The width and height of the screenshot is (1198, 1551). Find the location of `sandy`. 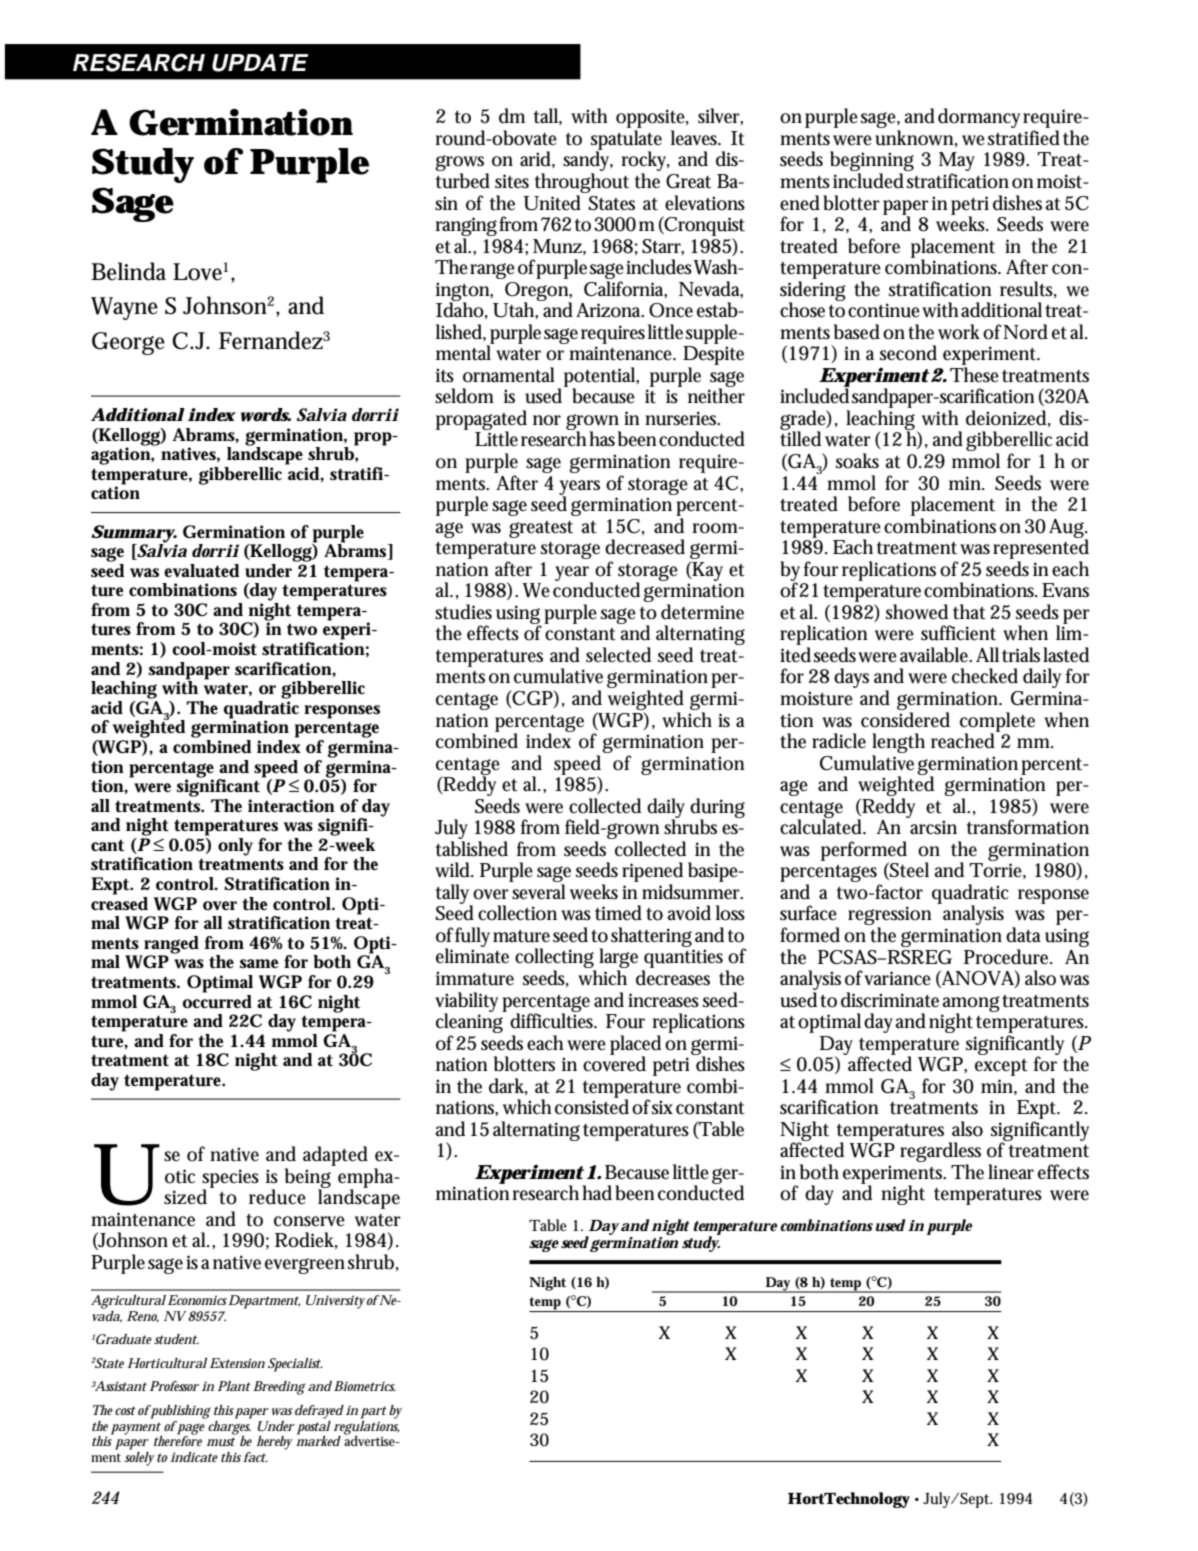

sandy is located at coordinates (588, 162).
